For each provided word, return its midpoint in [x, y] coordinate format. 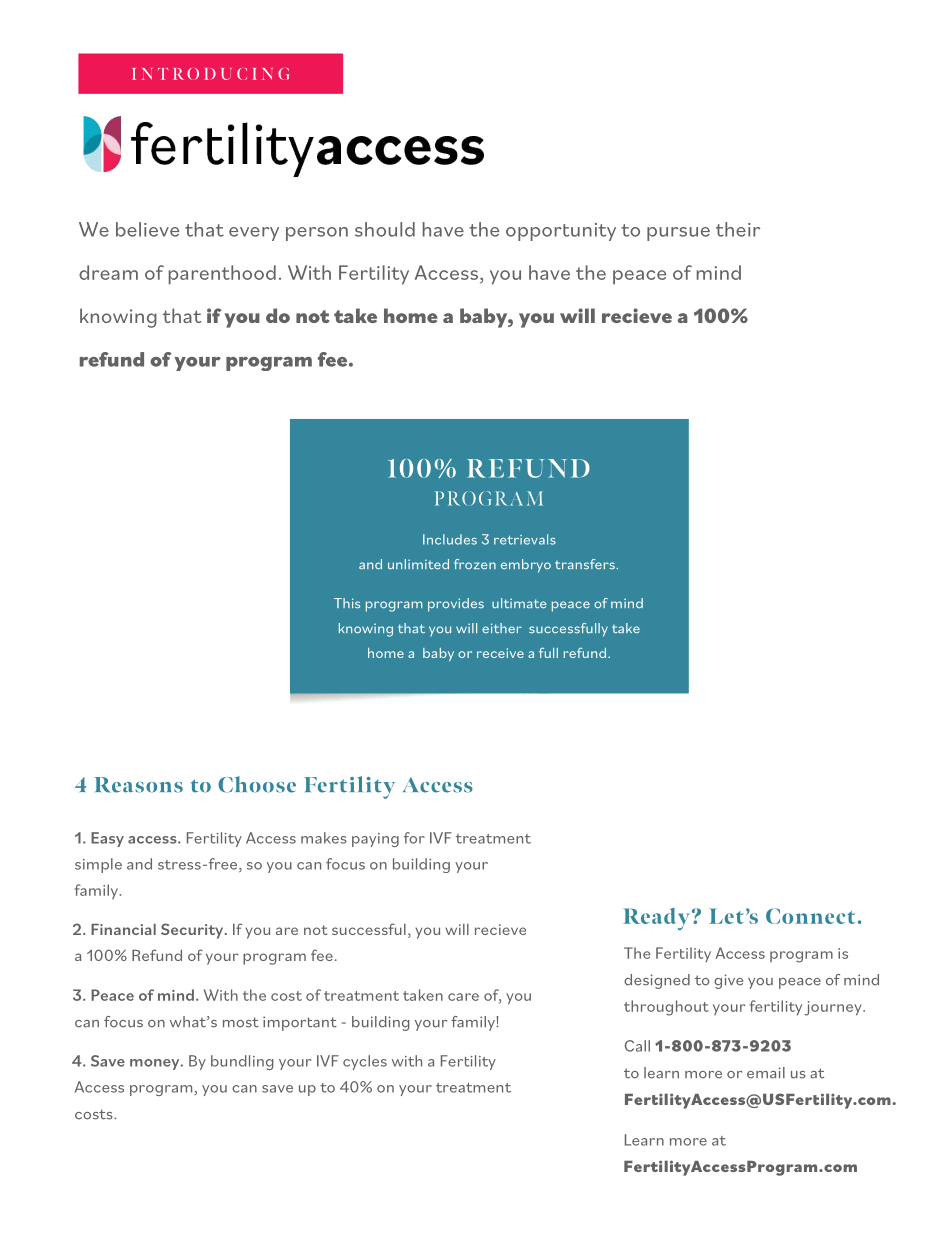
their [738, 229]
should [385, 229]
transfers [585, 564]
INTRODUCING [210, 74]
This [347, 603]
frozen [475, 564]
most [241, 1022]
